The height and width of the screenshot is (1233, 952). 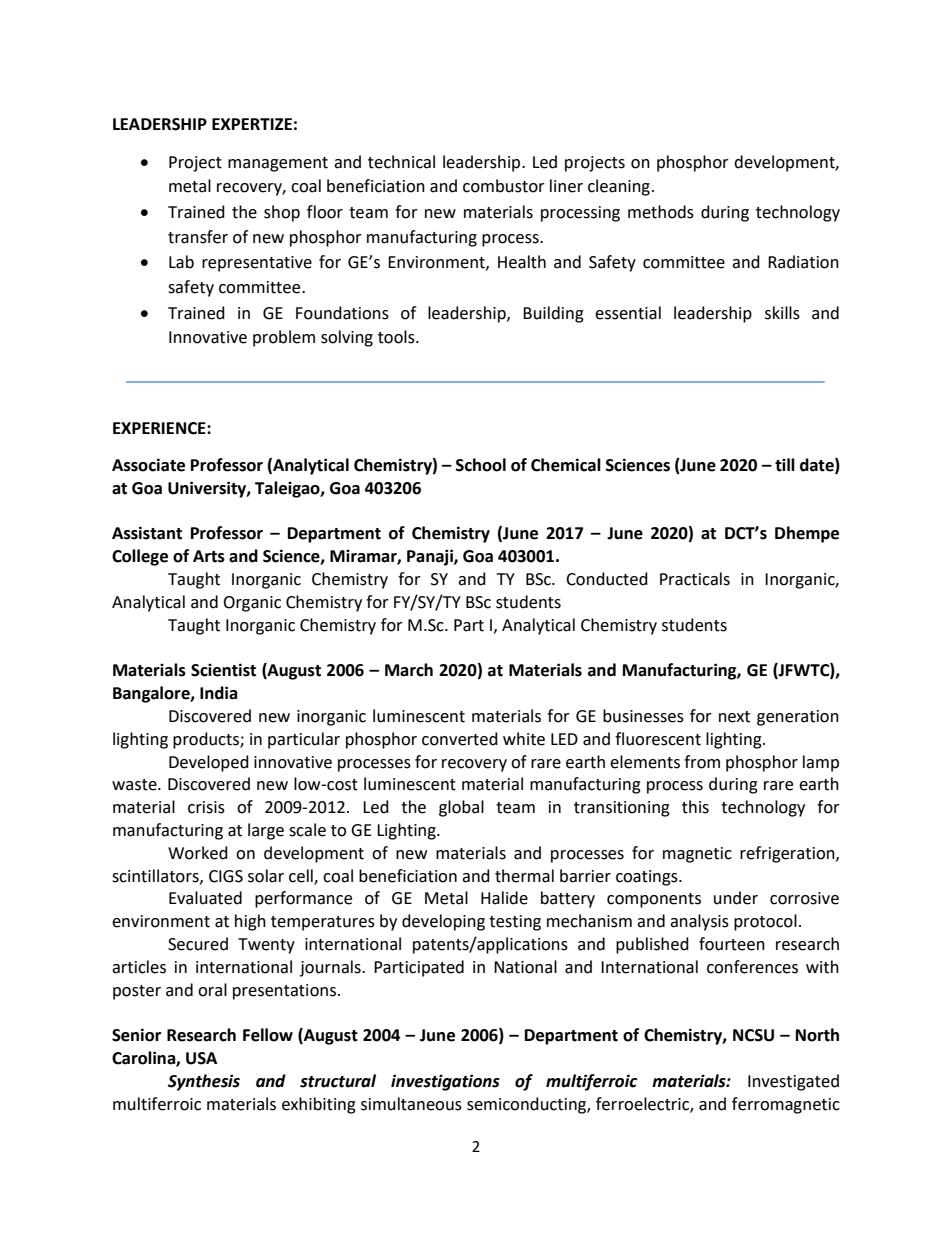 What do you see at coordinates (661, 212) in the screenshot?
I see `methods` at bounding box center [661, 212].
